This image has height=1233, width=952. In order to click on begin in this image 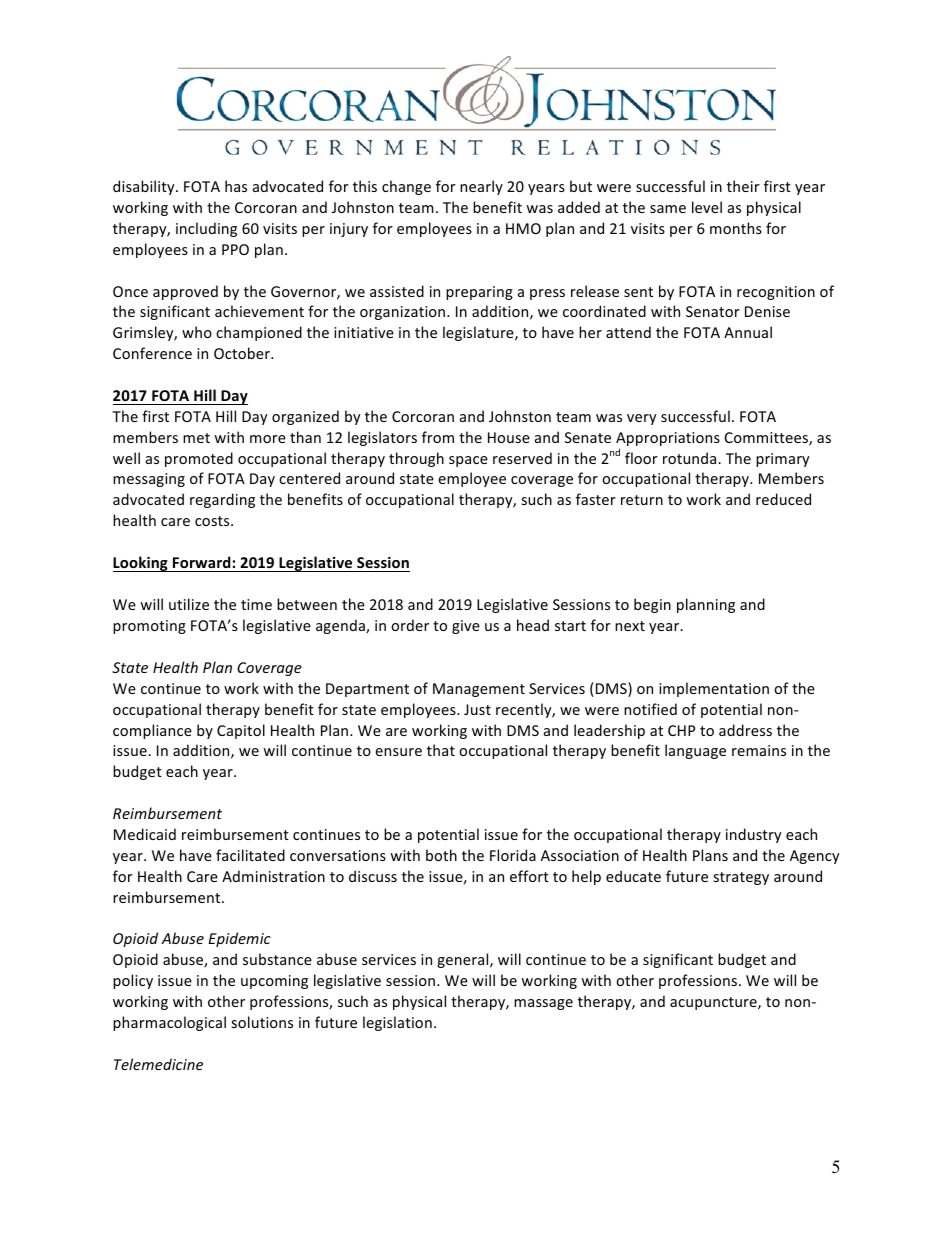, I will do `click(652, 605)`.
